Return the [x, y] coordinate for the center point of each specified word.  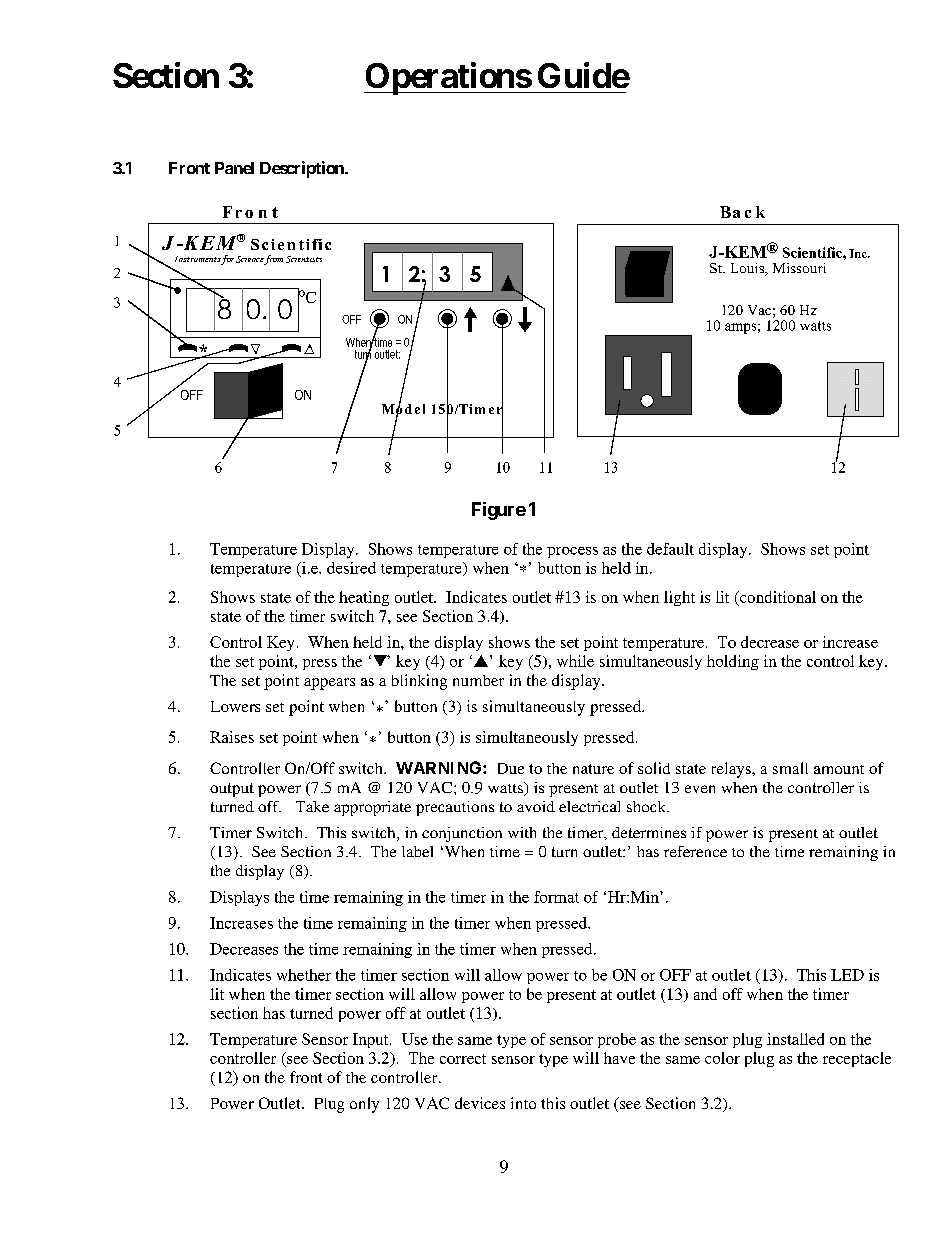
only [364, 1105]
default [670, 549]
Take [312, 806]
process [572, 552]
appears [329, 684]
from [273, 260]
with [522, 832]
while [575, 661]
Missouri [799, 268]
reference [695, 851]
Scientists [304, 259]
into [523, 1103]
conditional [776, 598]
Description [303, 169]
